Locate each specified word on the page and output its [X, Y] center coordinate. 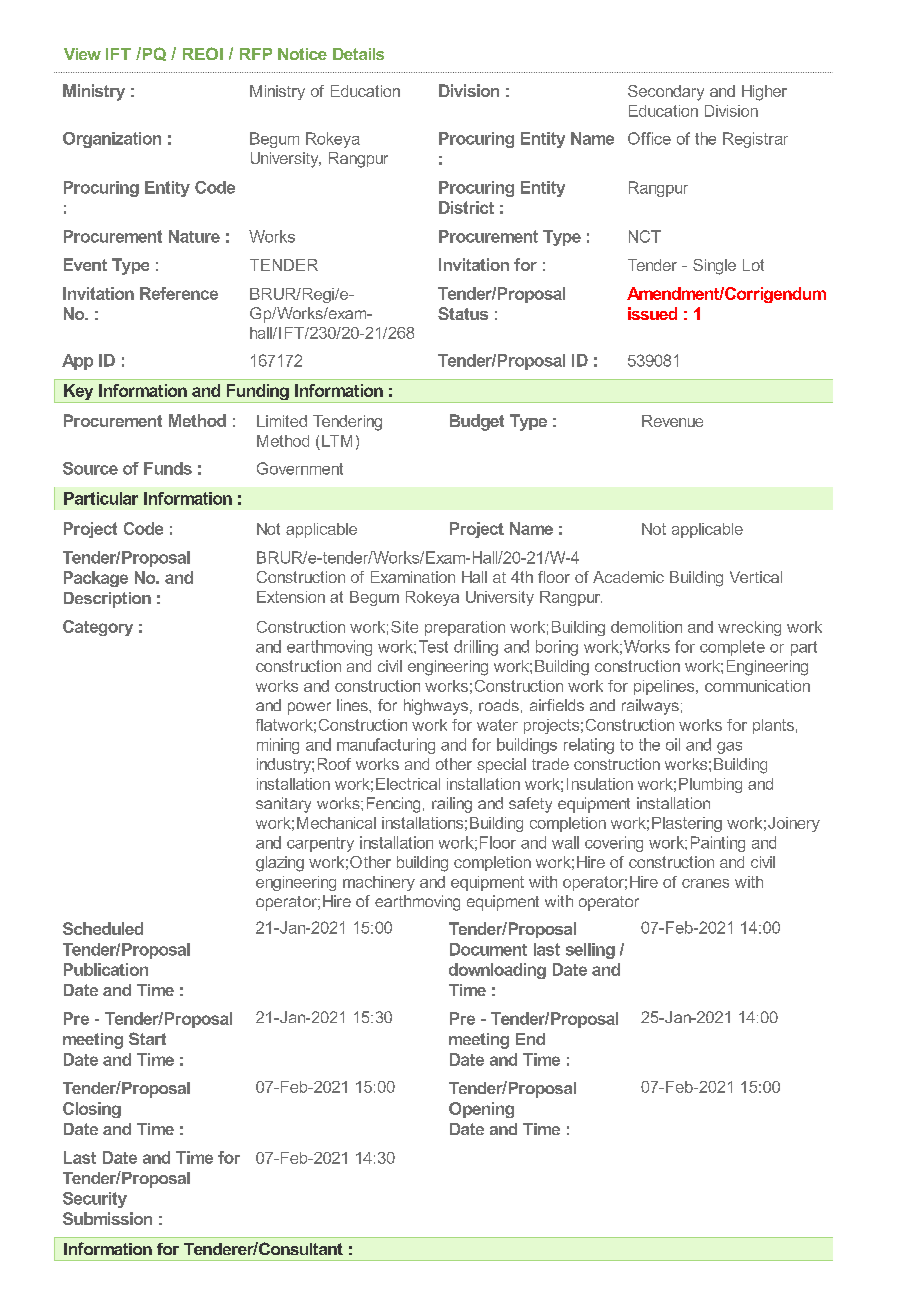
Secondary [666, 93]
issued [652, 313]
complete [732, 648]
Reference [179, 293]
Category [98, 628]
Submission [107, 1218]
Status [463, 313]
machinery [379, 883]
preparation [465, 628]
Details [358, 54]
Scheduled [103, 928]
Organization [112, 140]
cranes [705, 883]
